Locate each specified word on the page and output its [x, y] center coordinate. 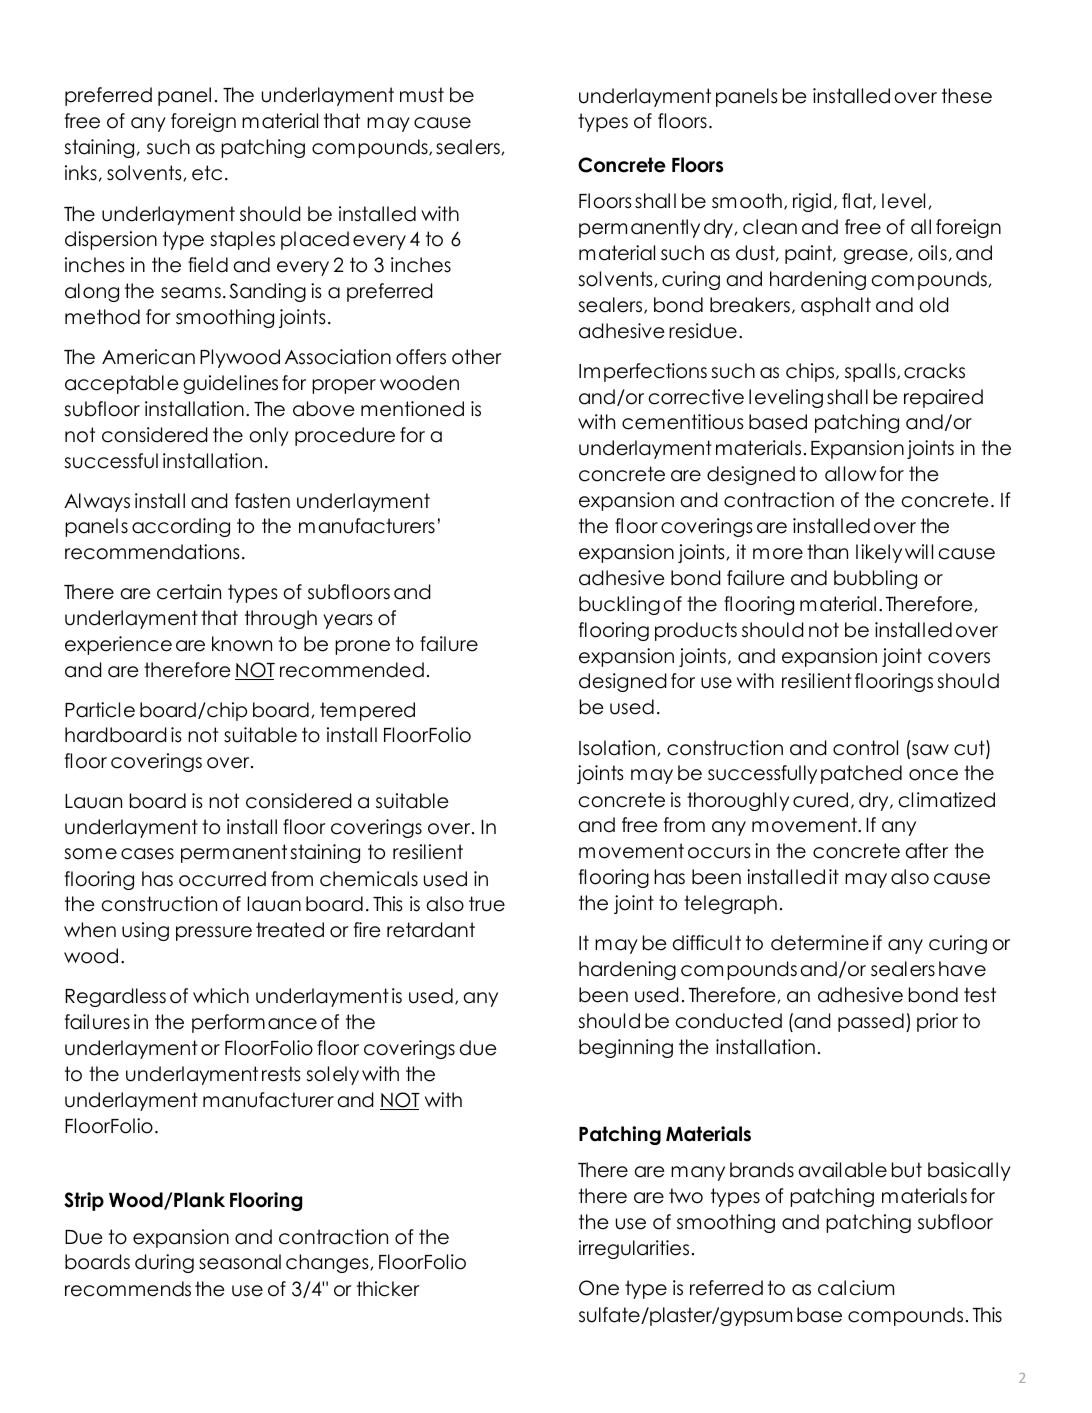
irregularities [634, 1249]
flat [858, 201]
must [422, 95]
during [164, 1263]
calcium [856, 1288]
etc [207, 173]
